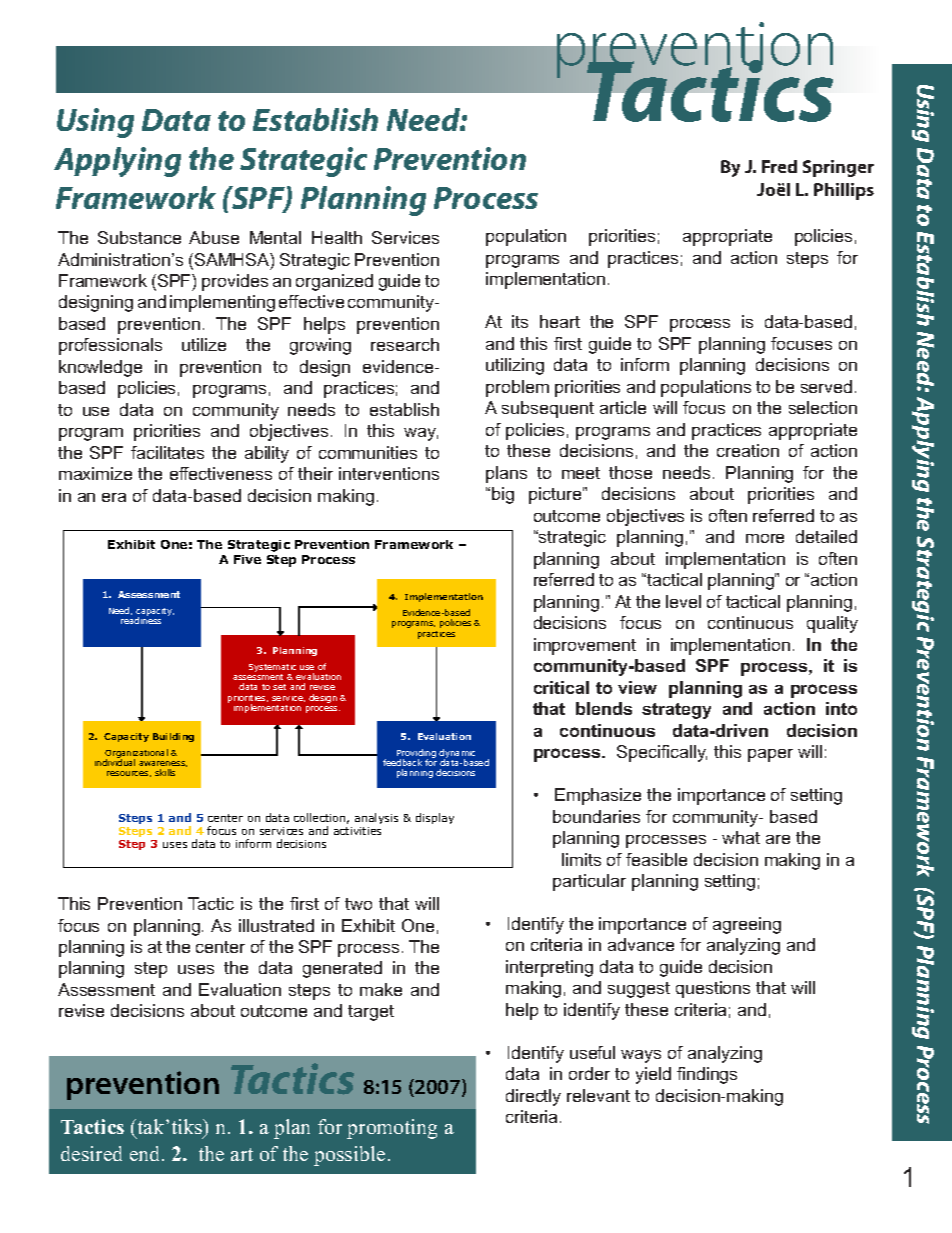 Image resolution: width=952 pixels, height=1233 pixels. I want to click on Health, so click(337, 237).
